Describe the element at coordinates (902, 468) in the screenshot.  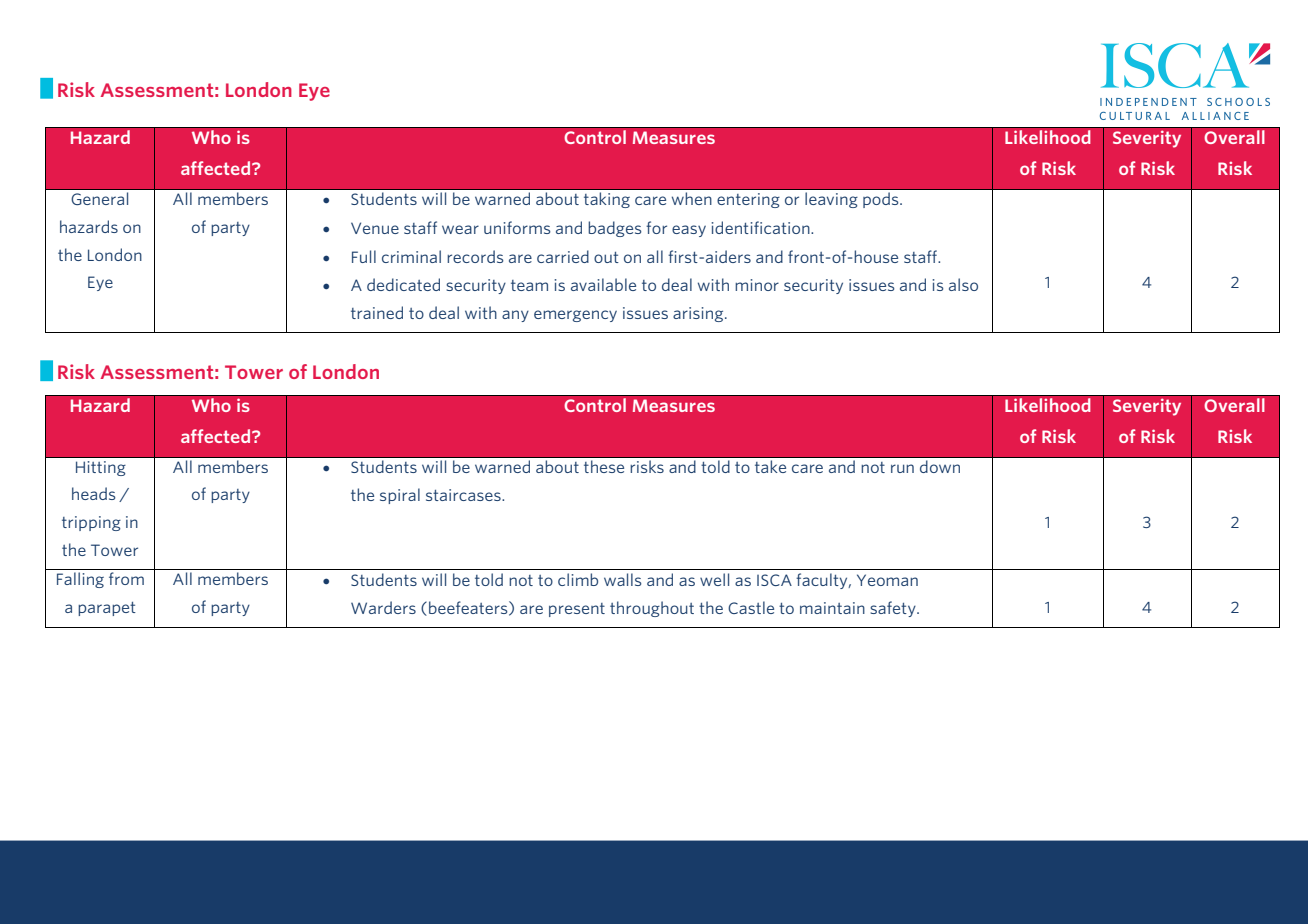
I see `run` at that location.
